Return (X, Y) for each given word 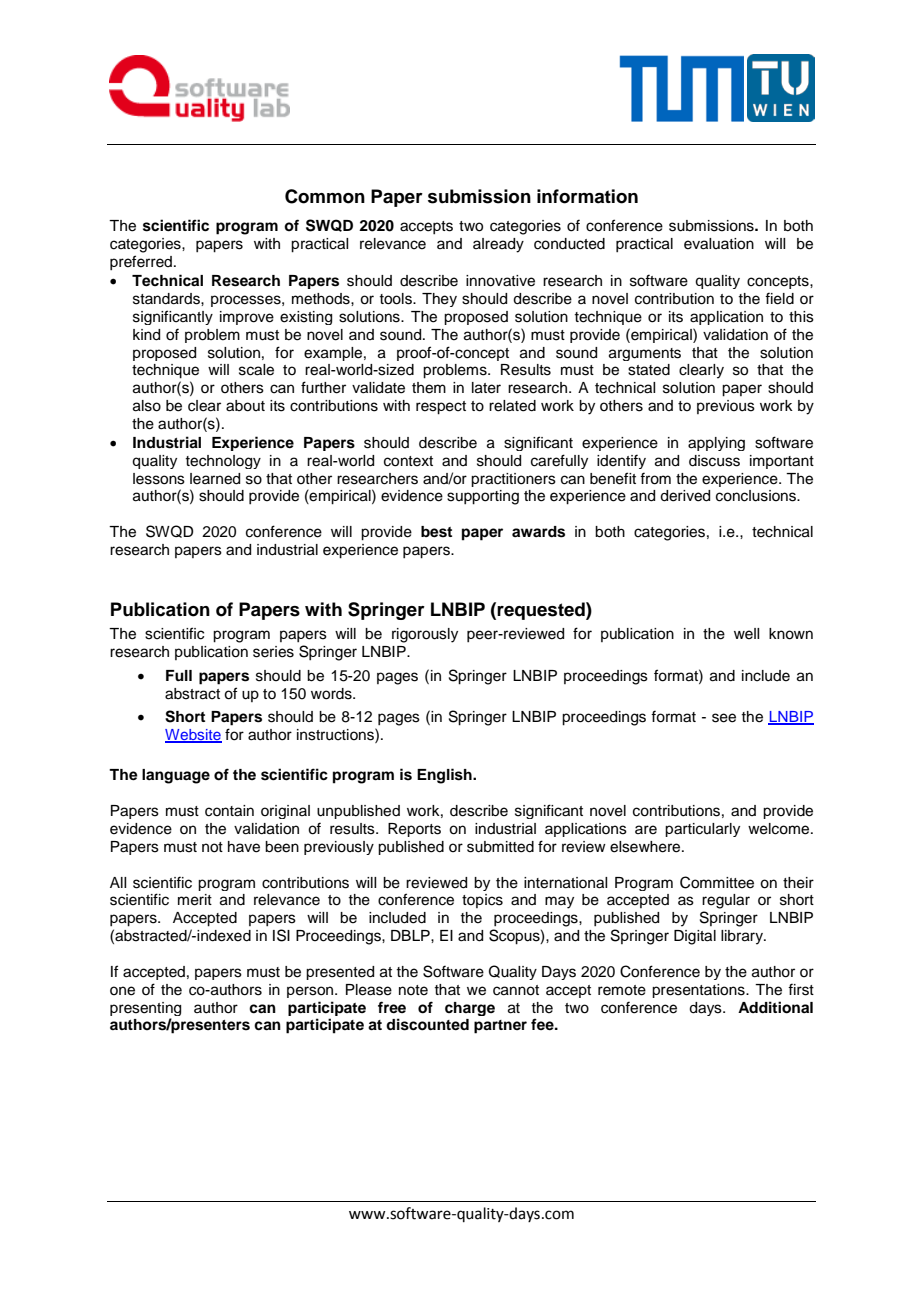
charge (470, 1009)
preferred (141, 262)
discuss (714, 461)
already (498, 245)
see (724, 718)
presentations (699, 991)
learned (215, 479)
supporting (483, 497)
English (445, 776)
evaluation (719, 244)
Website (193, 736)
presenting (145, 1009)
